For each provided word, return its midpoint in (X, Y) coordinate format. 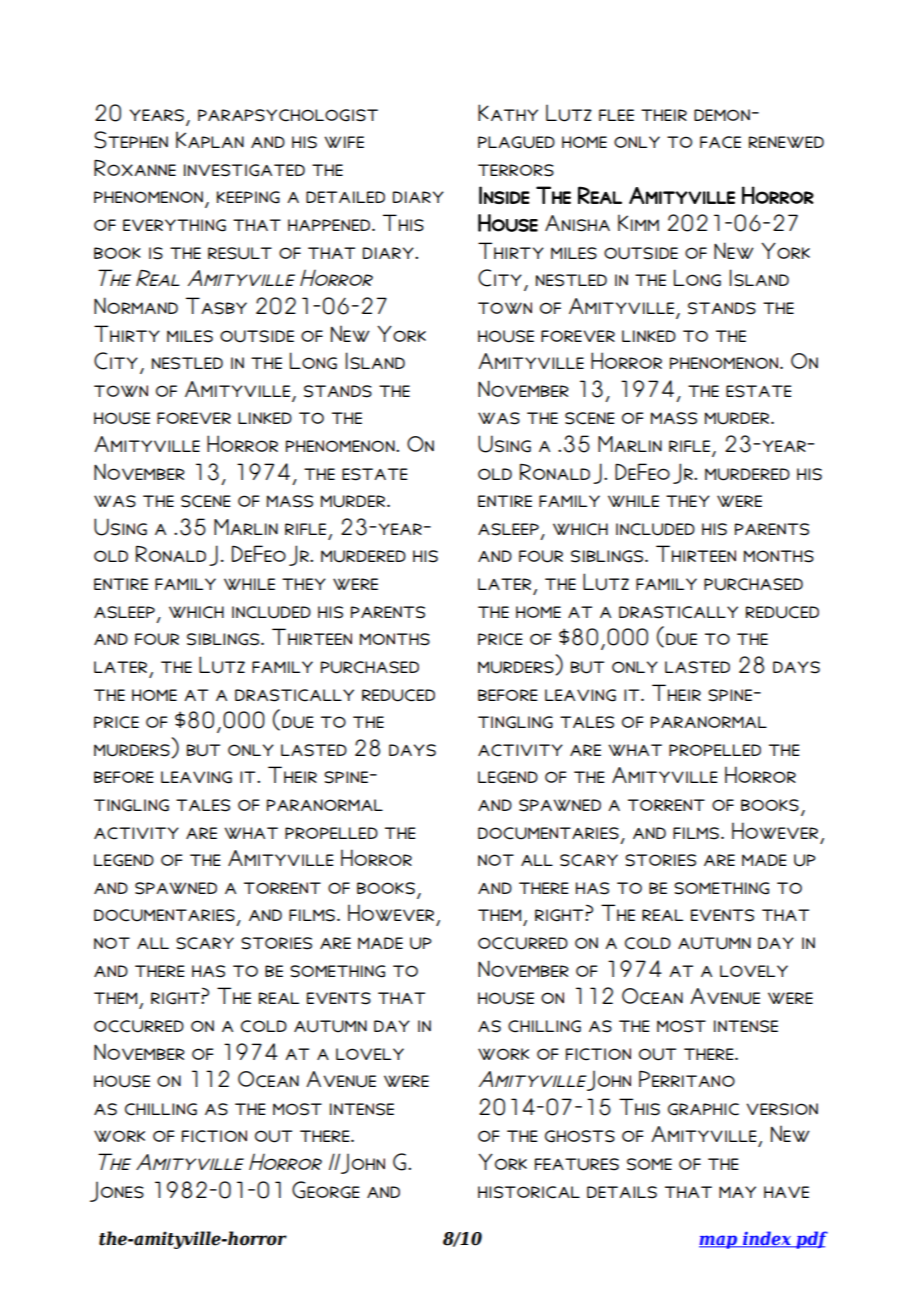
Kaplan (210, 139)
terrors (516, 170)
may (737, 1192)
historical (529, 1192)
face (720, 142)
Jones (117, 1191)
